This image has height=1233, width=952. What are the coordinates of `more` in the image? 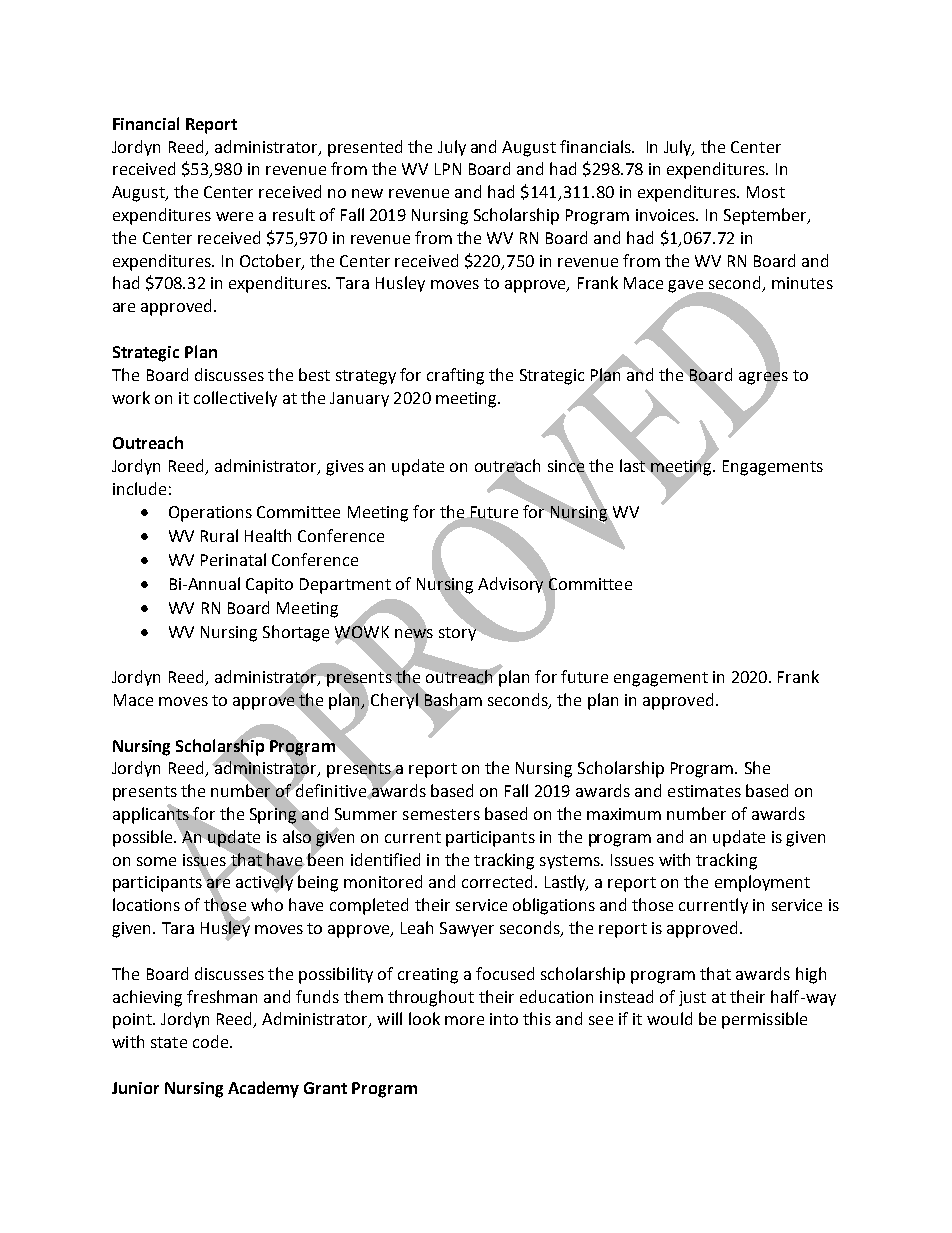 It's located at (464, 1020).
